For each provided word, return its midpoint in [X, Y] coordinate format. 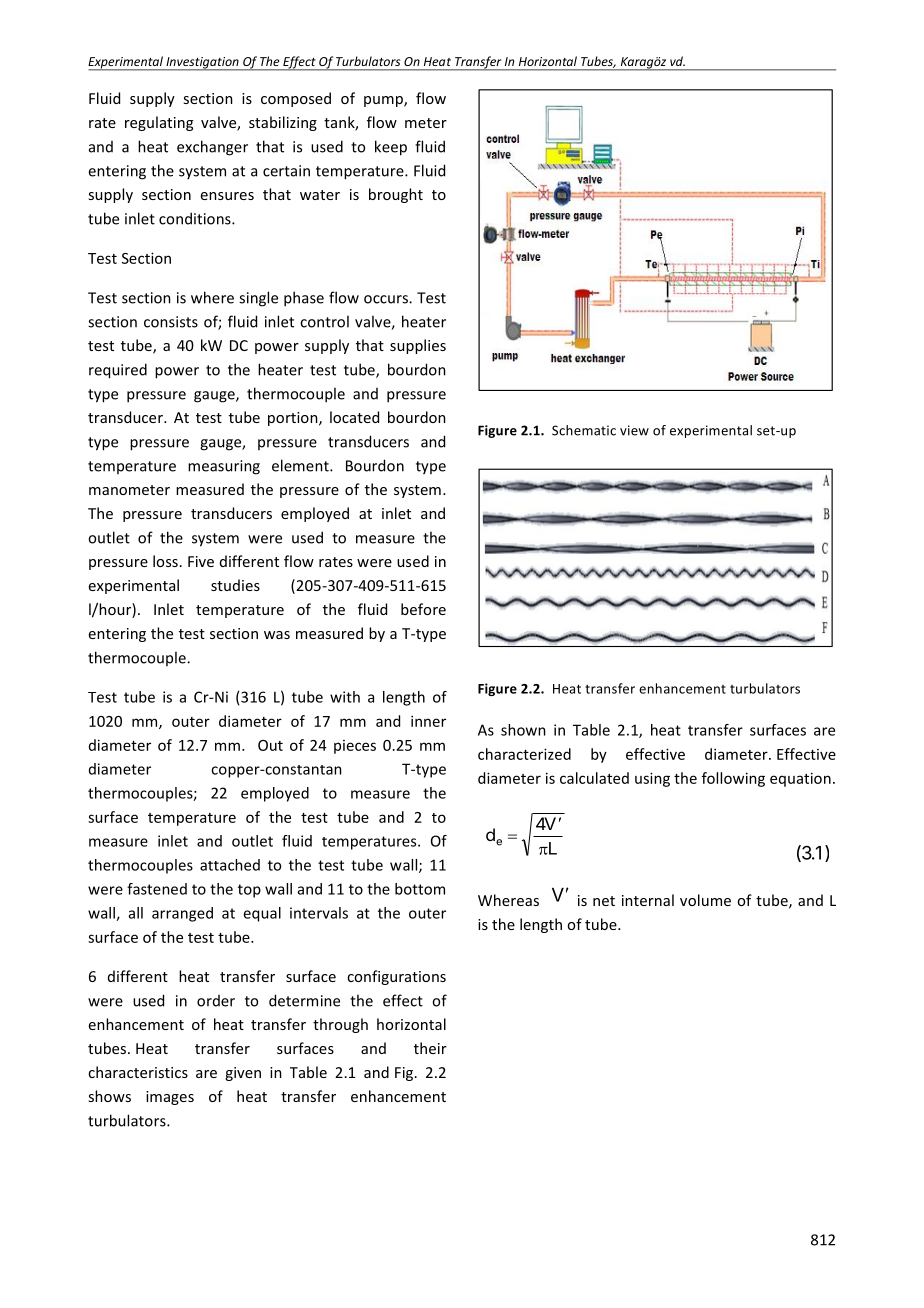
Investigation [202, 64]
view [634, 430]
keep [391, 148]
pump [384, 101]
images [170, 1098]
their [430, 1048]
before [423, 609]
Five [201, 561]
